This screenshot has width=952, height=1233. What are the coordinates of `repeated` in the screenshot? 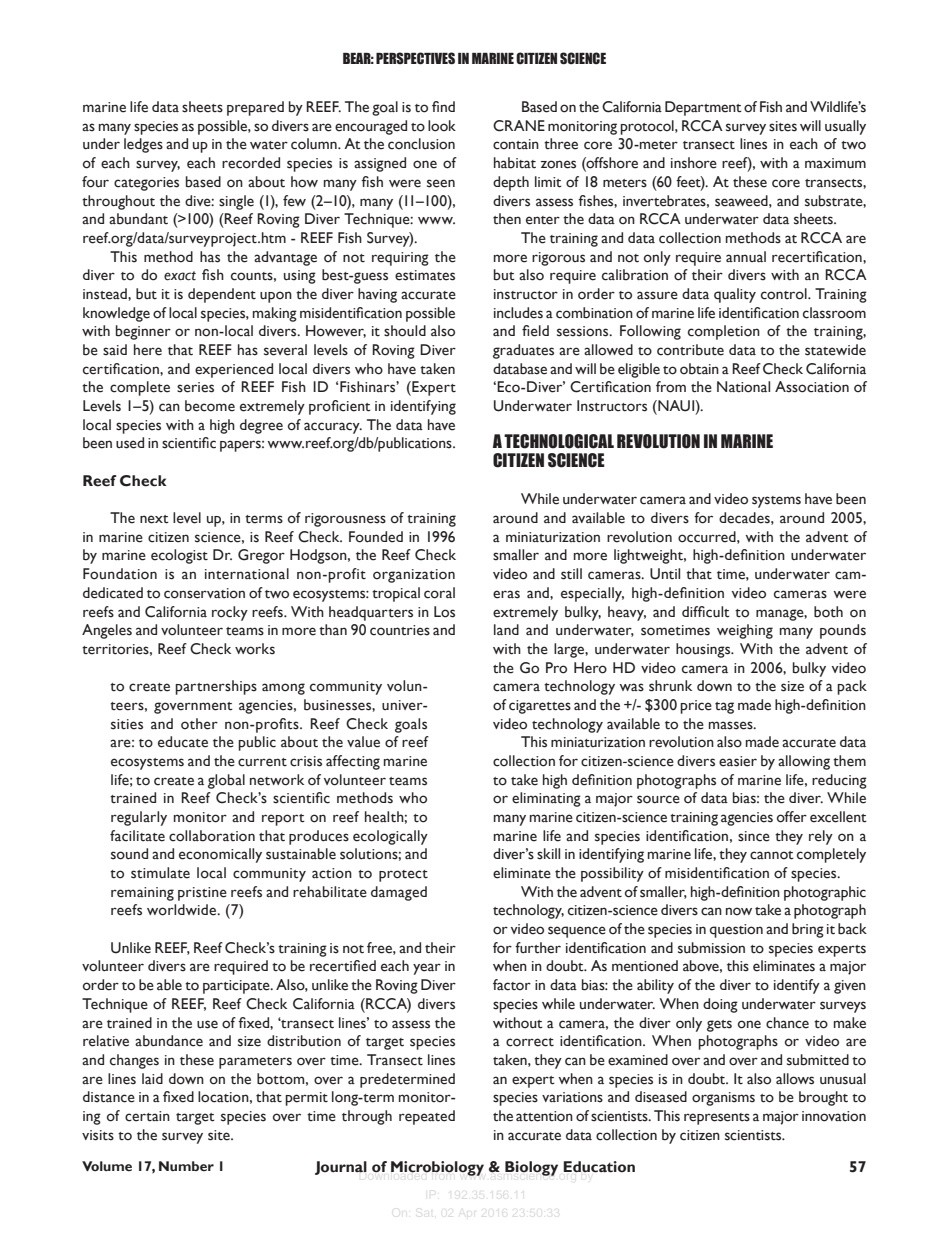 It's located at (427, 1117).
